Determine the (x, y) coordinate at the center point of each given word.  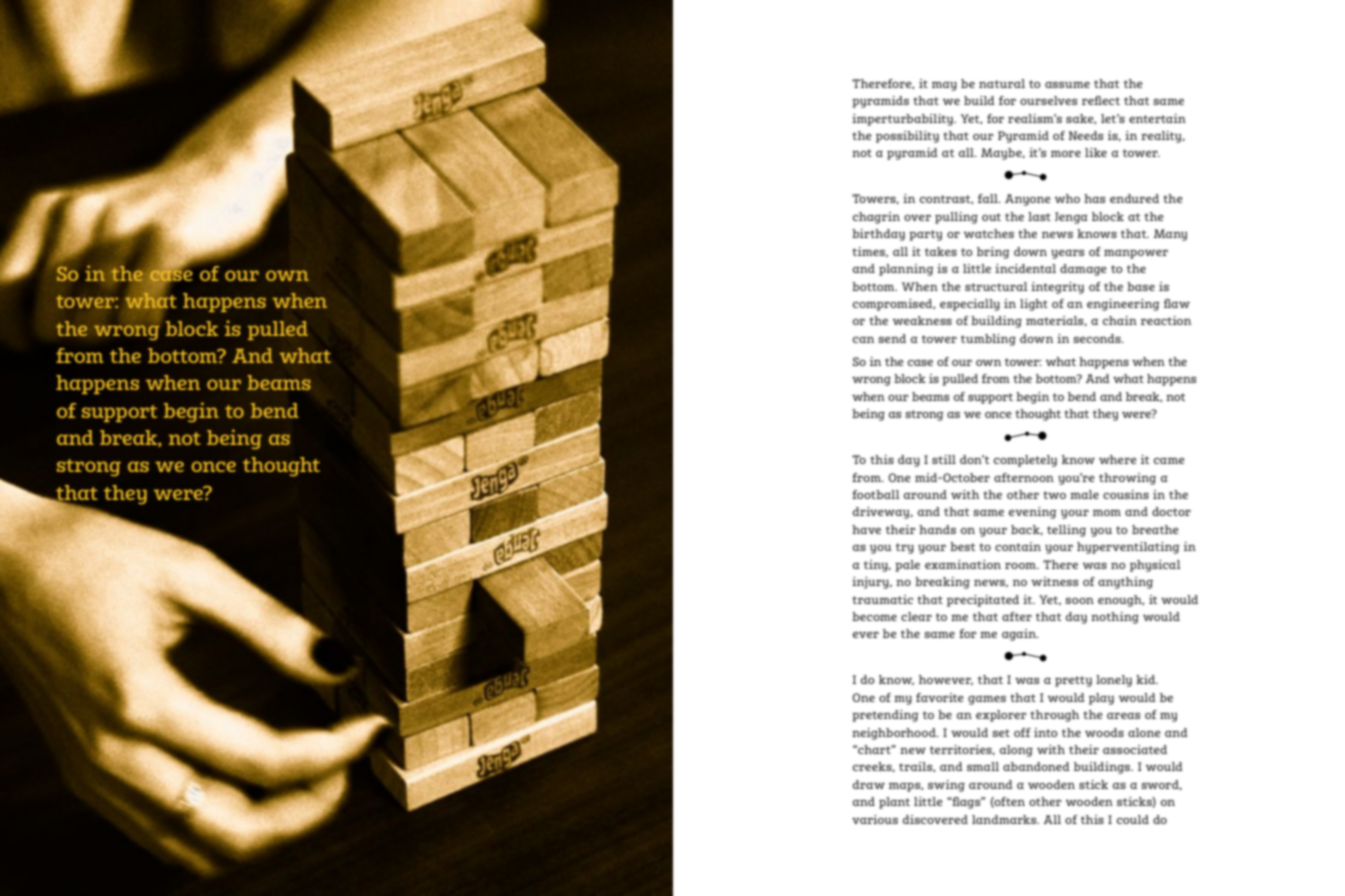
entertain (1157, 118)
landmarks (1005, 819)
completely (1025, 461)
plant (894, 803)
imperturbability (903, 120)
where (1118, 459)
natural (1002, 83)
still (944, 459)
